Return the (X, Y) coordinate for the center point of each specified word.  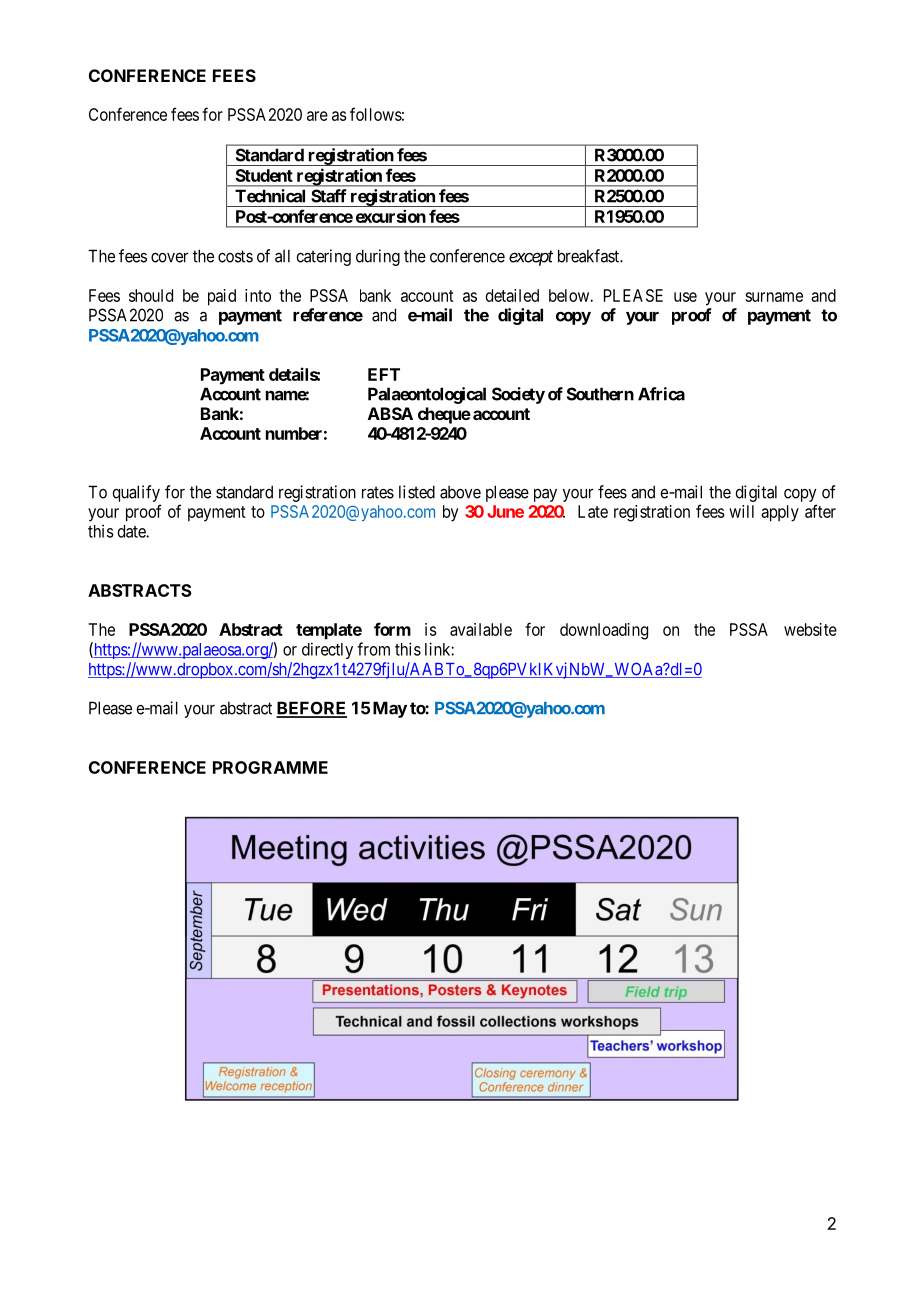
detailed (512, 295)
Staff (329, 196)
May (390, 709)
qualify (136, 493)
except (531, 258)
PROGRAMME (270, 767)
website (810, 629)
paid (222, 297)
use (685, 297)
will (741, 511)
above (460, 492)
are (317, 116)
